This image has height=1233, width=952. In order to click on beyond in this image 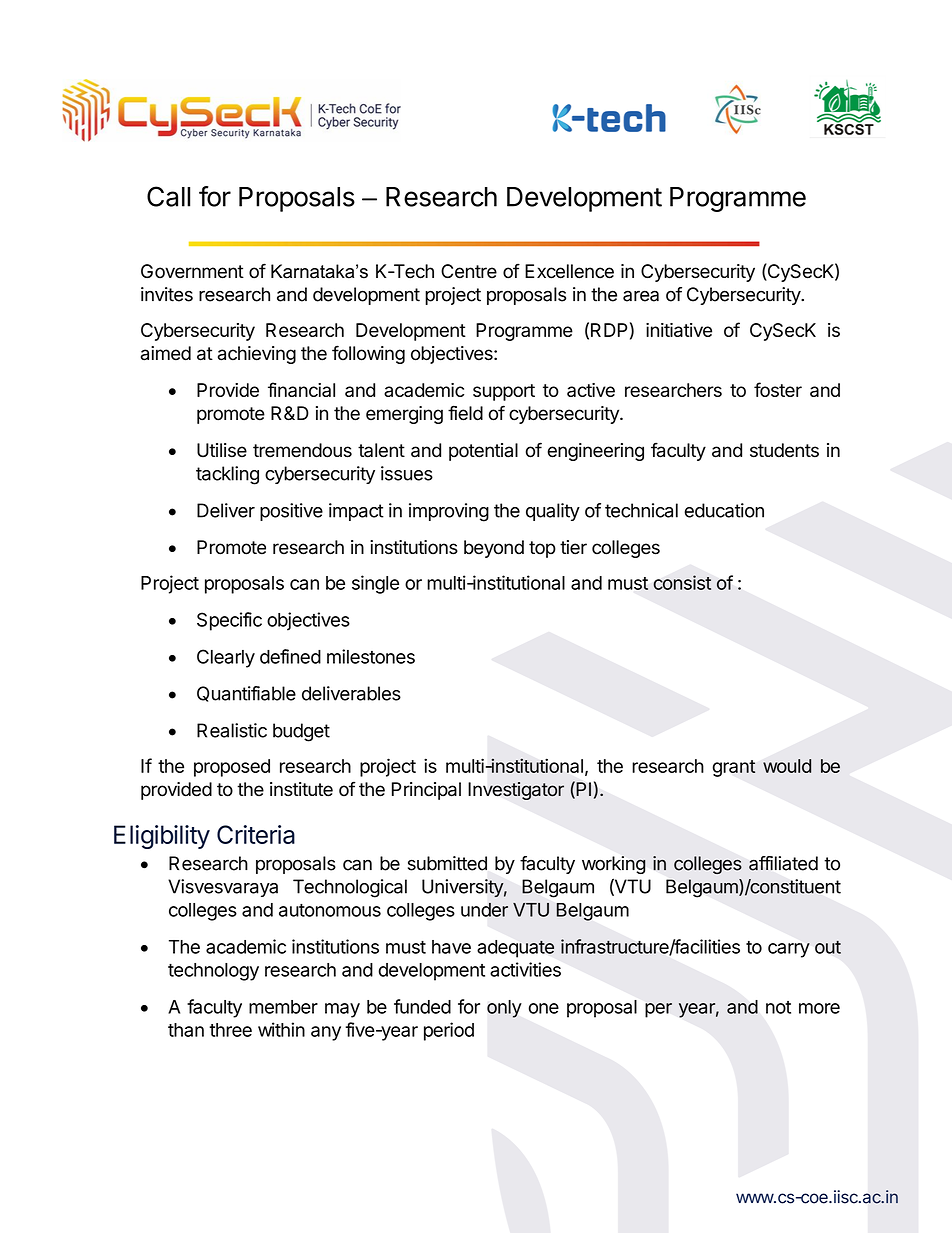, I will do `click(494, 549)`.
